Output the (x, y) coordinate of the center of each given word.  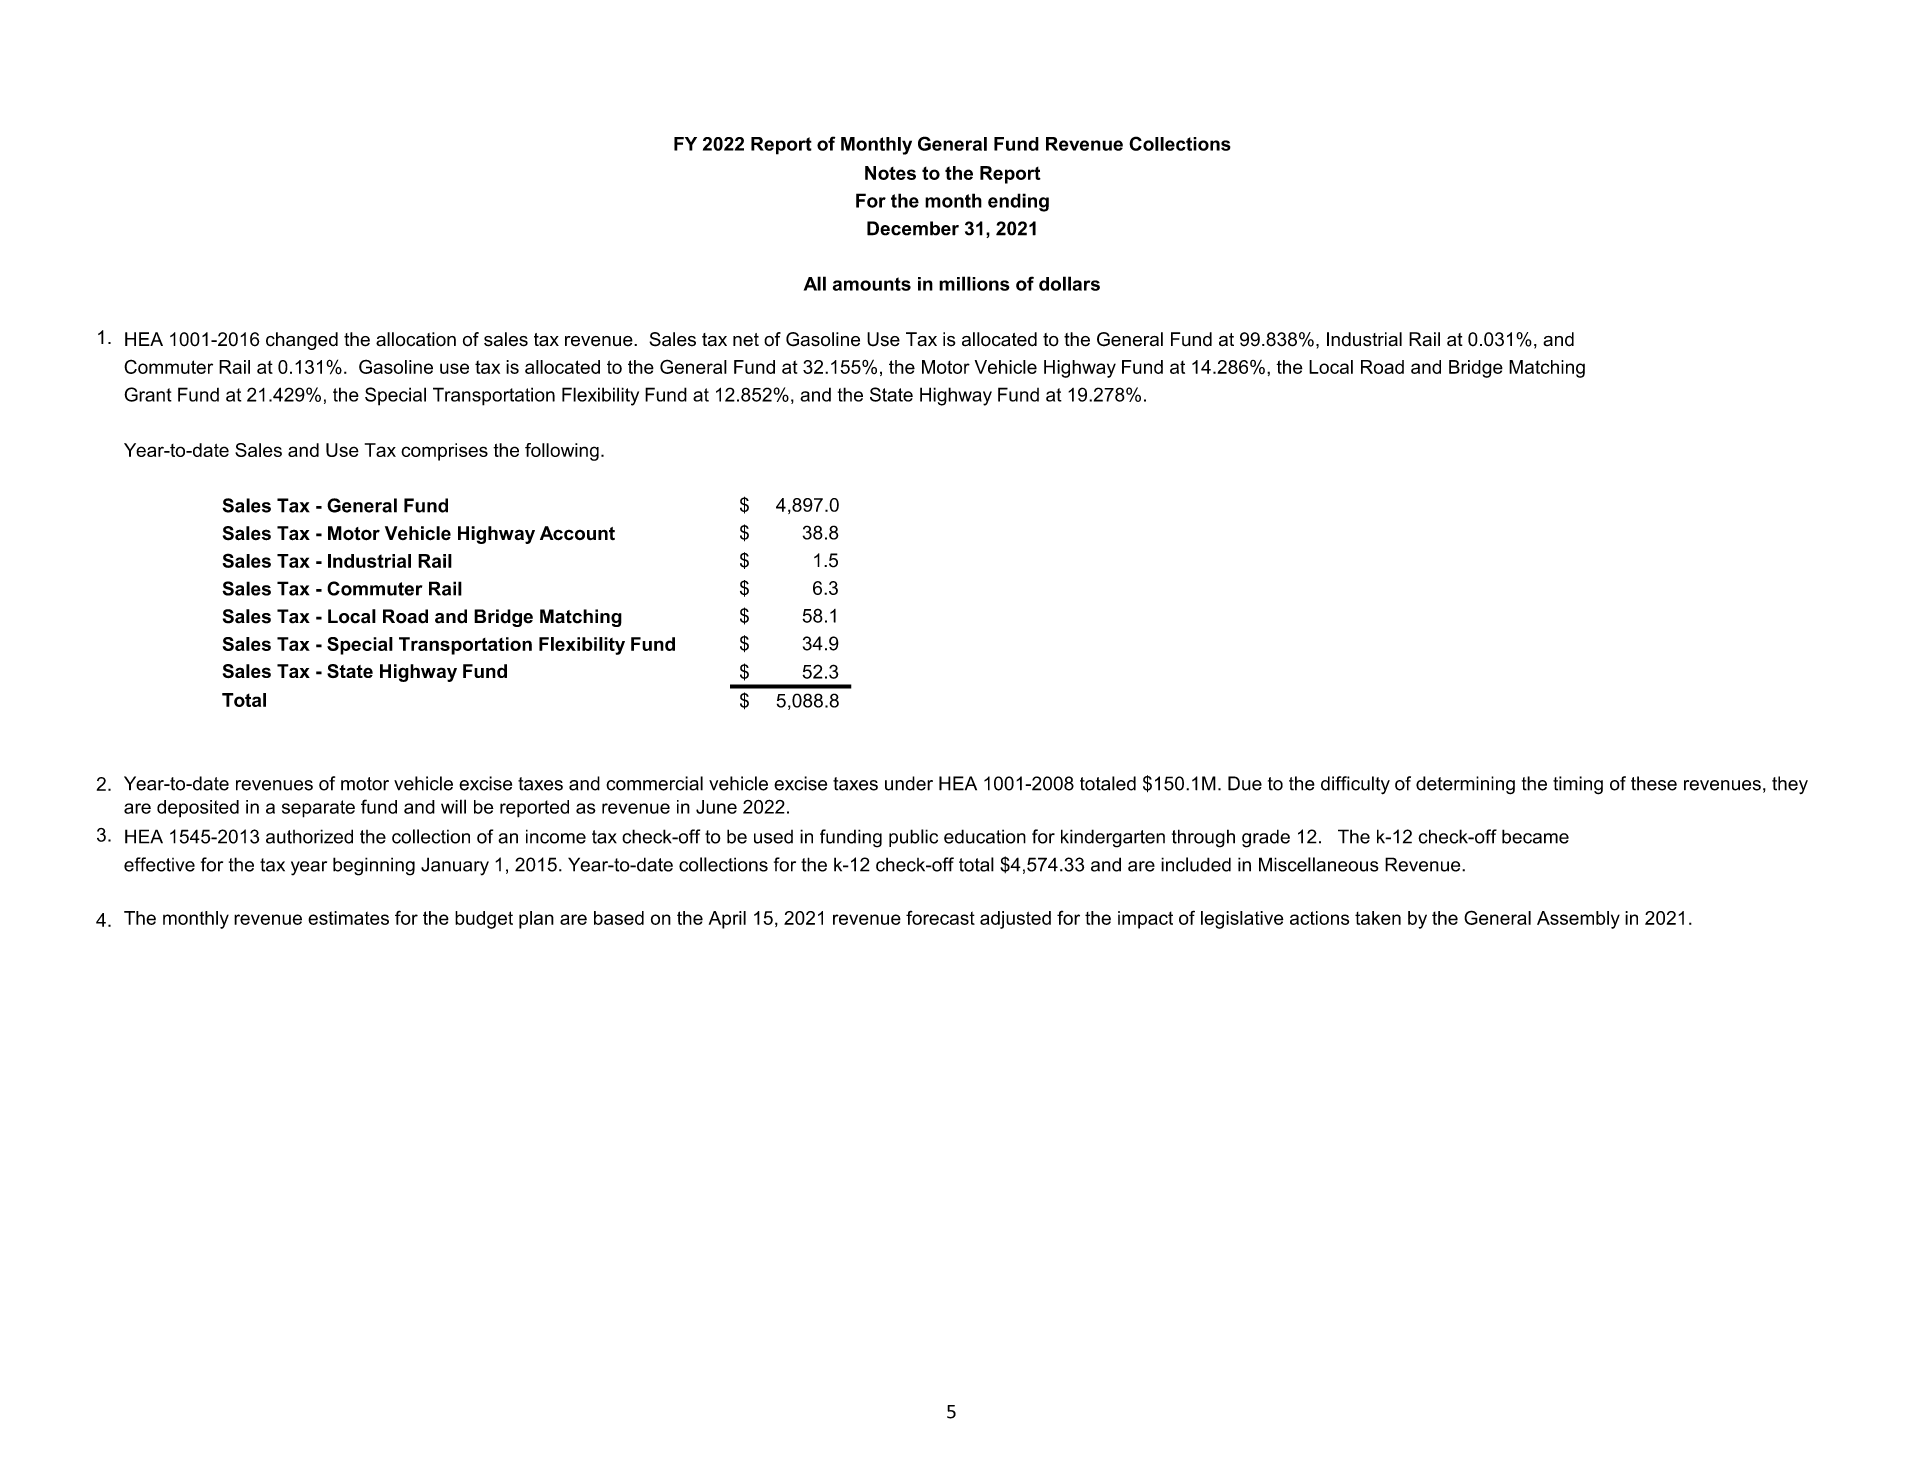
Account (577, 533)
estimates (348, 918)
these (1654, 783)
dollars (1069, 283)
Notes (890, 173)
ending (1018, 202)
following (562, 452)
